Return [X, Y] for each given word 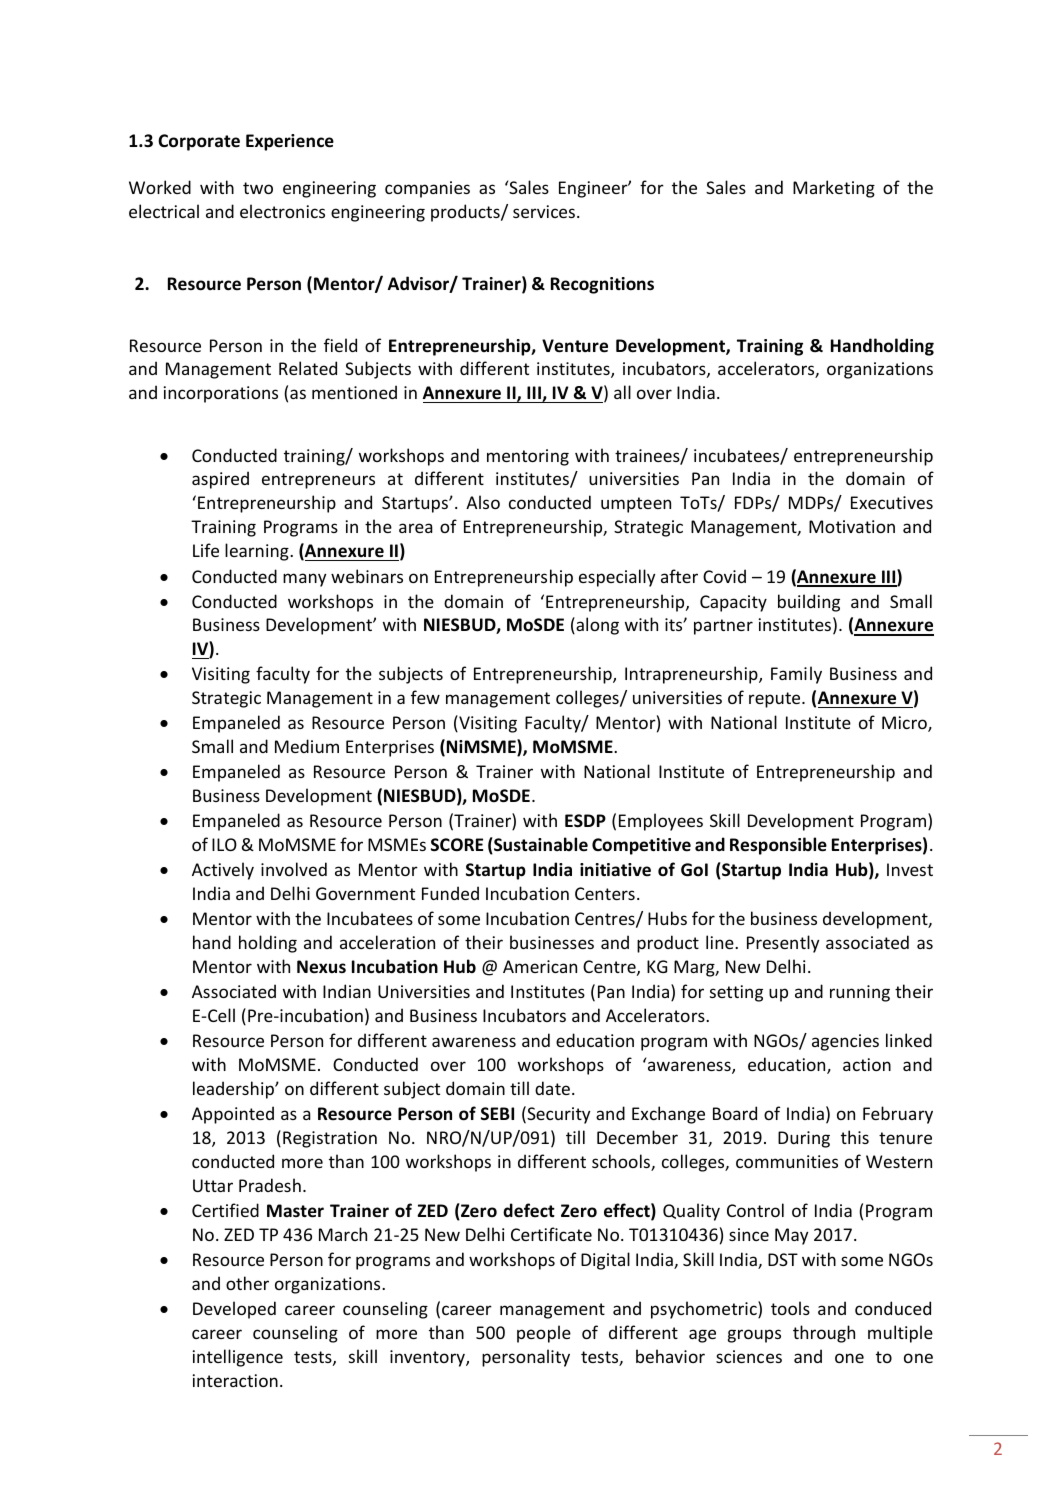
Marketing [834, 189]
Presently [783, 944]
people [544, 1334]
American [540, 966]
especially [617, 578]
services [544, 211]
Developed [234, 1310]
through [824, 1334]
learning [258, 552]
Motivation [852, 526]
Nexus [321, 967]
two [258, 188]
